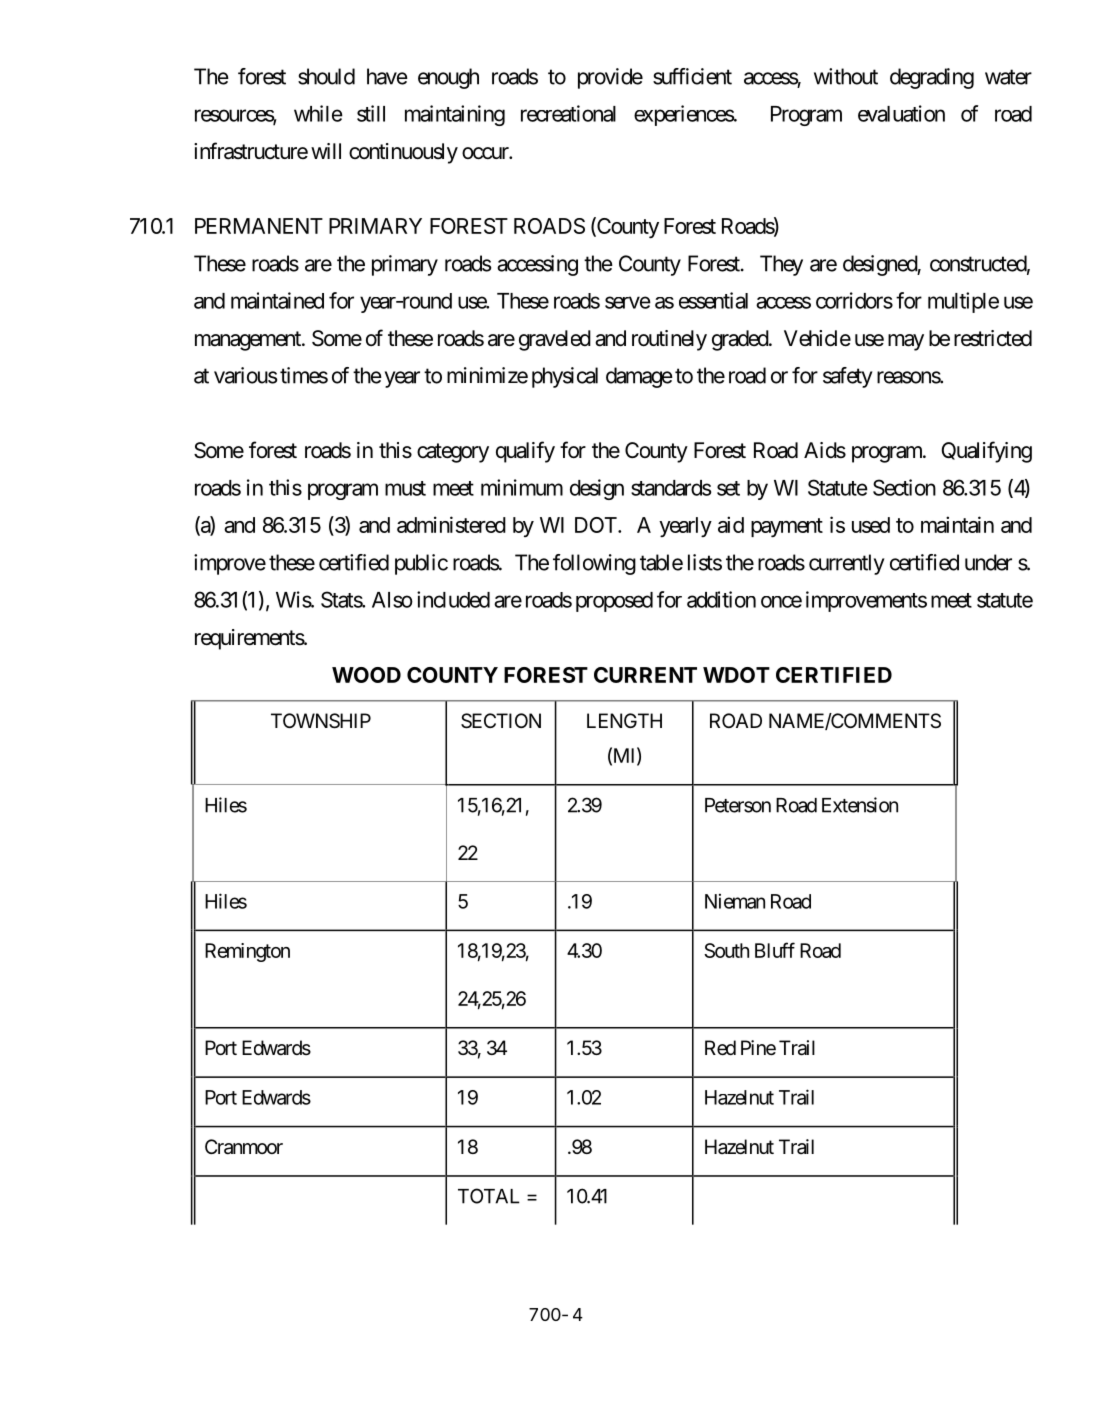  Describe the element at coordinates (371, 113) in the screenshot. I see `still` at that location.
